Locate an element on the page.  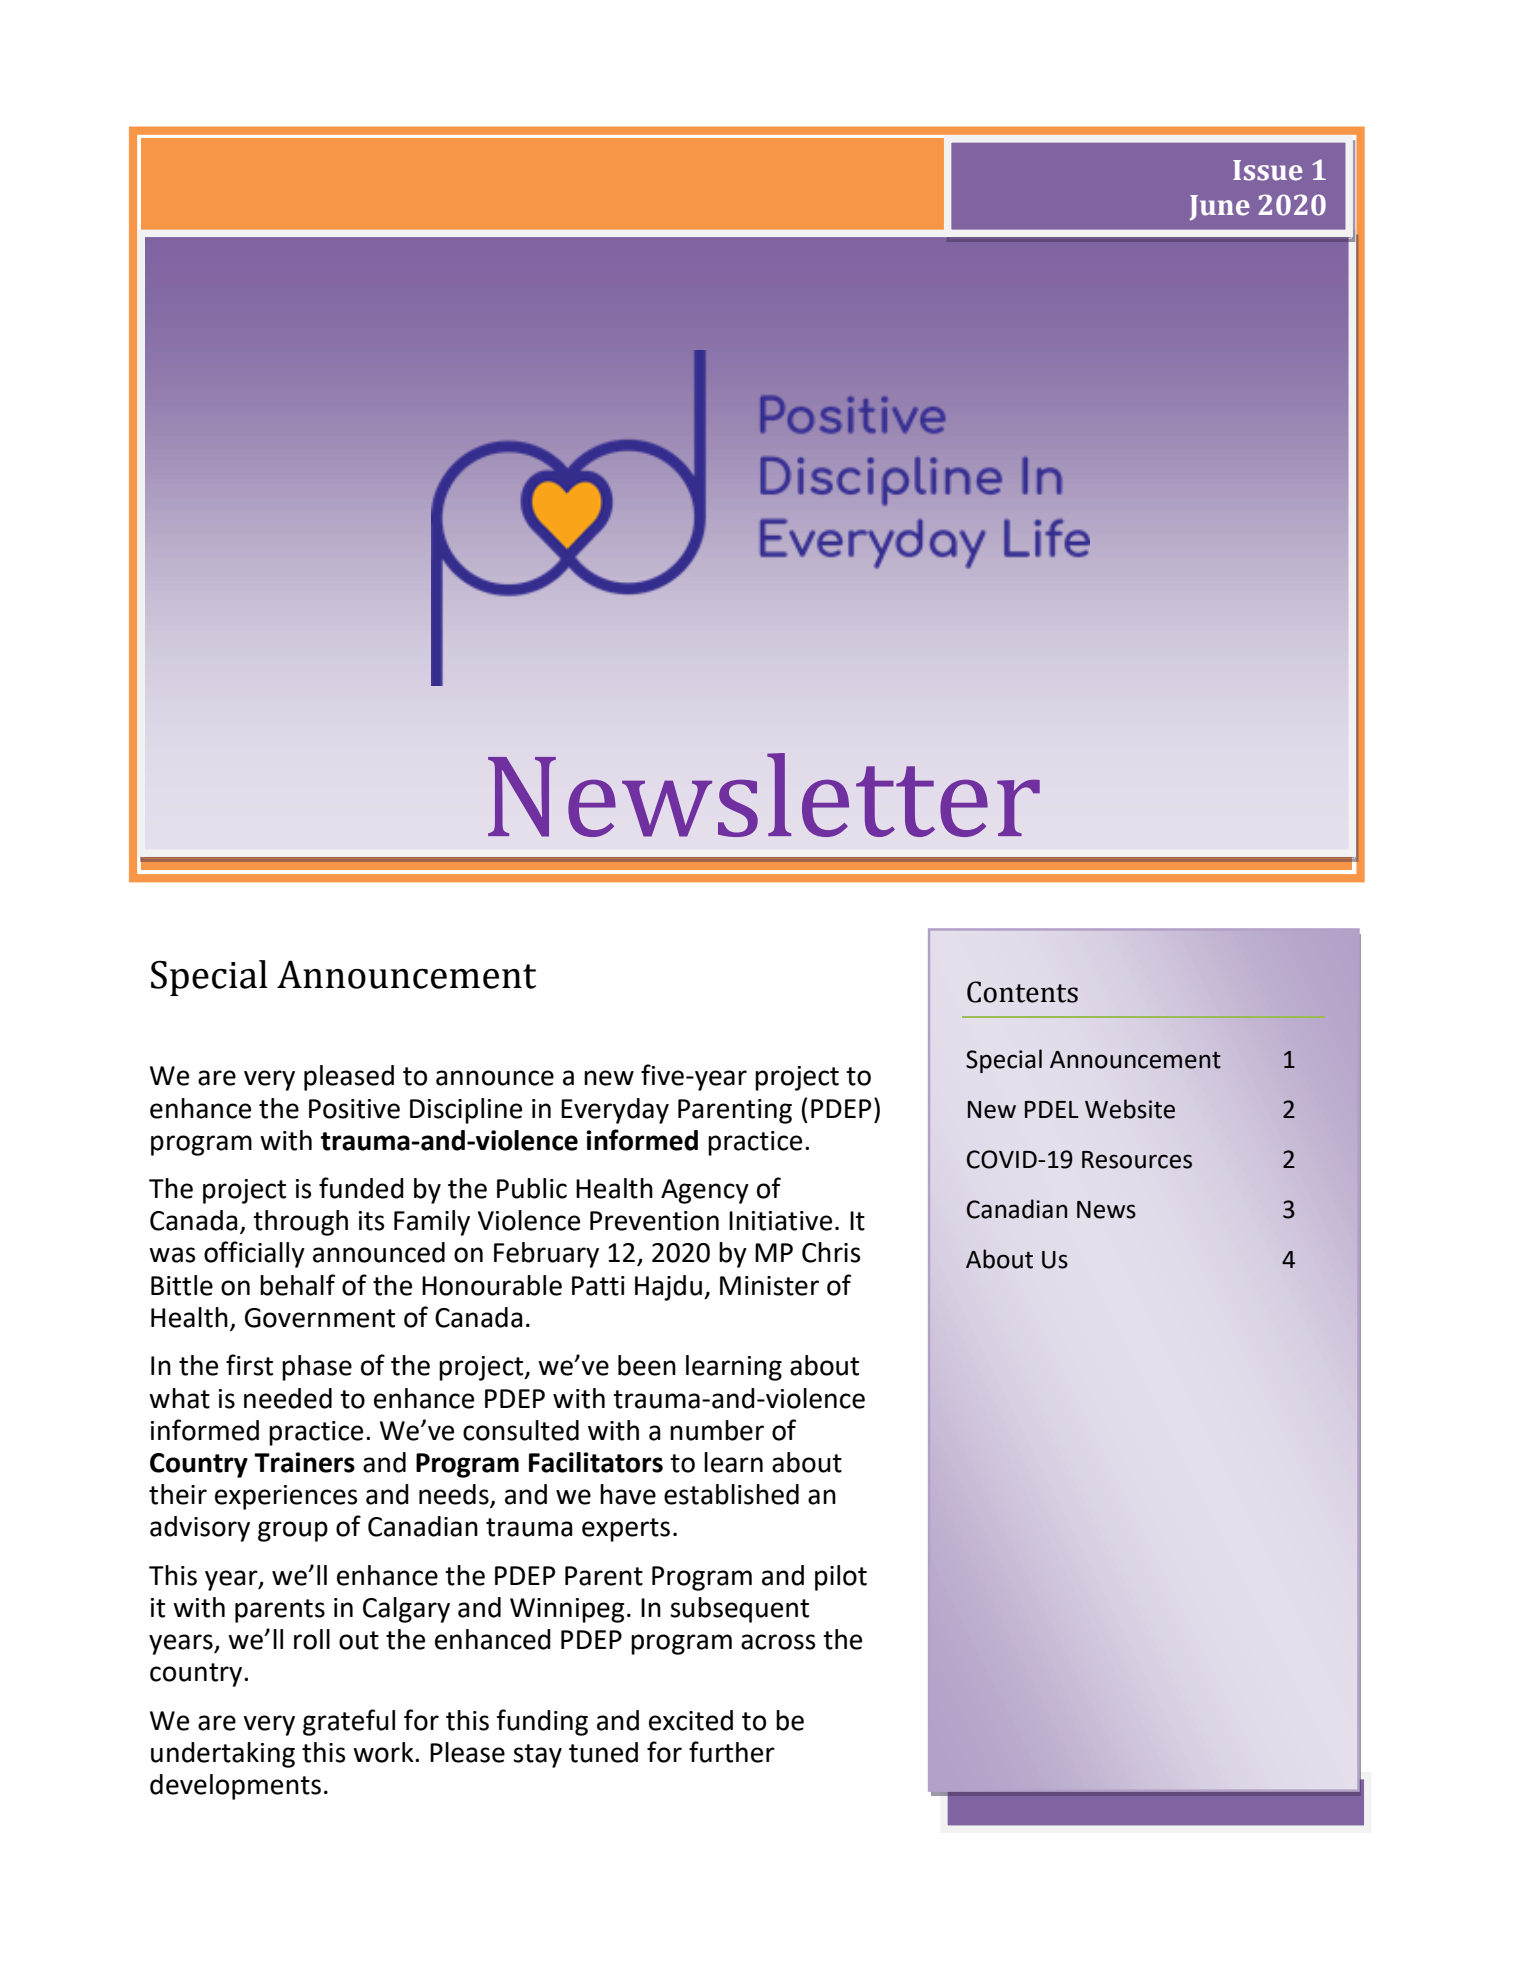
Issue is located at coordinates (1268, 170).
